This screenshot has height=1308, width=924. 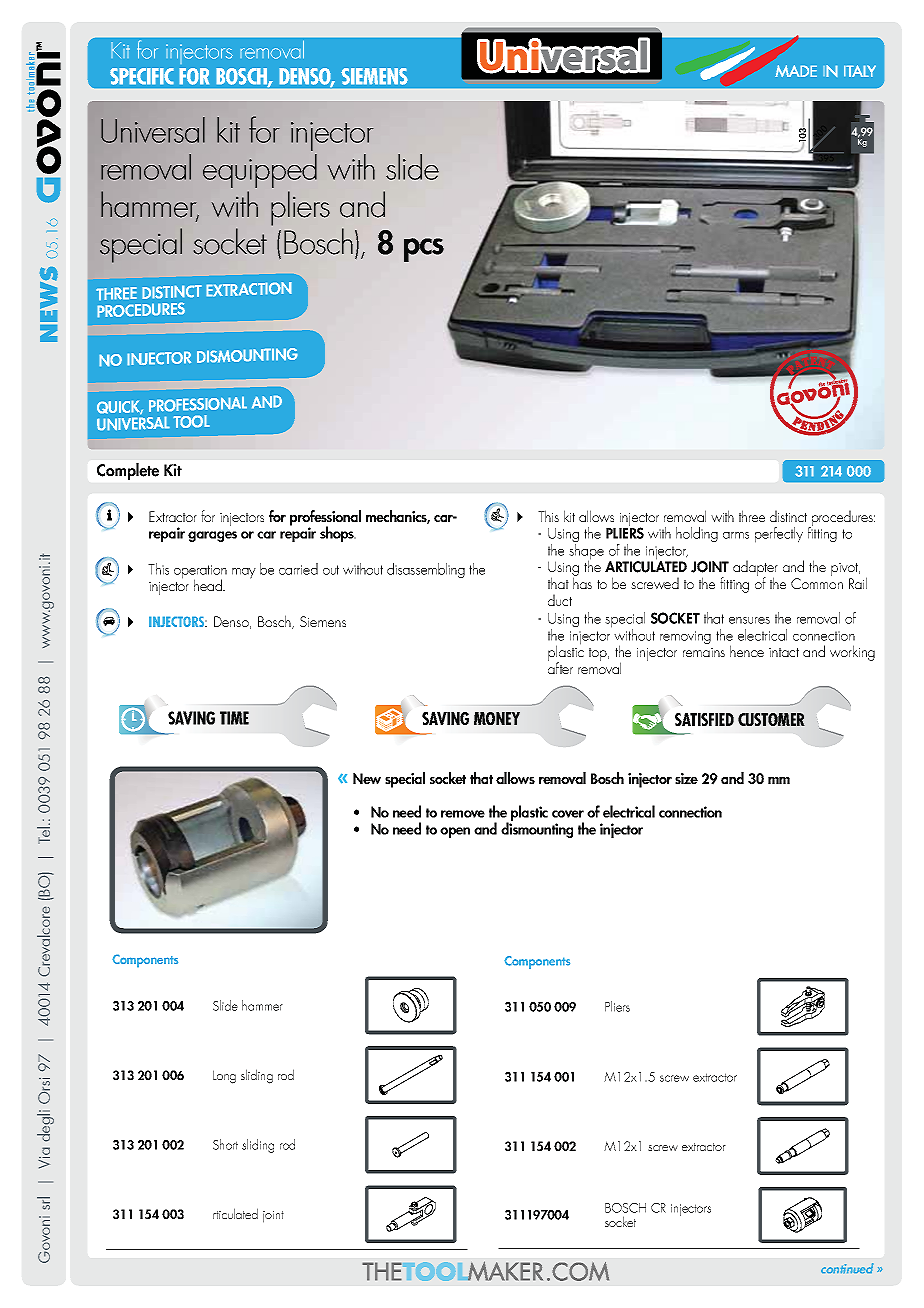 I want to click on equipped, so click(x=260, y=171).
